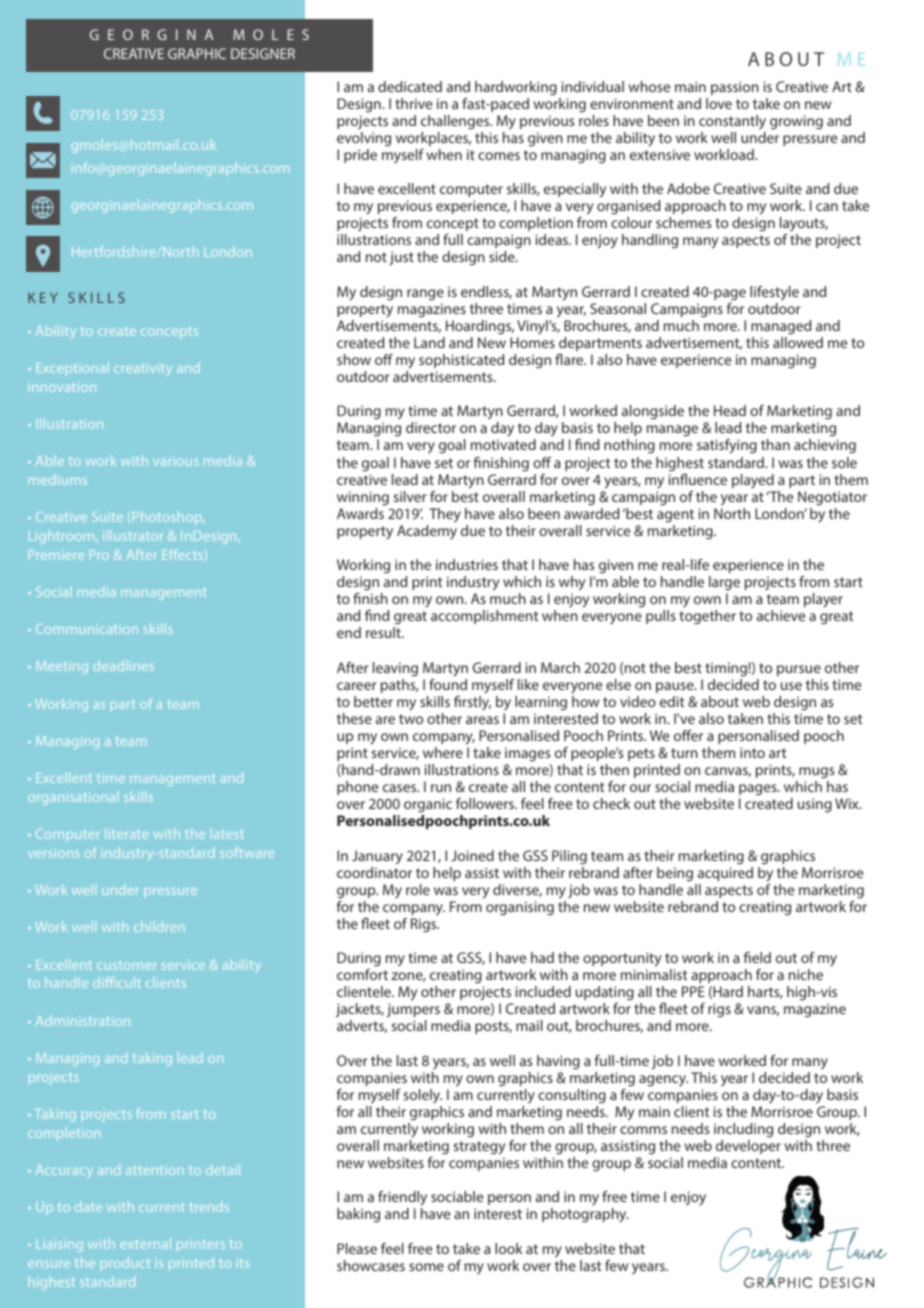 The width and height of the screenshot is (924, 1308). What do you see at coordinates (748, 1147) in the screenshot?
I see `developer` at bounding box center [748, 1147].
